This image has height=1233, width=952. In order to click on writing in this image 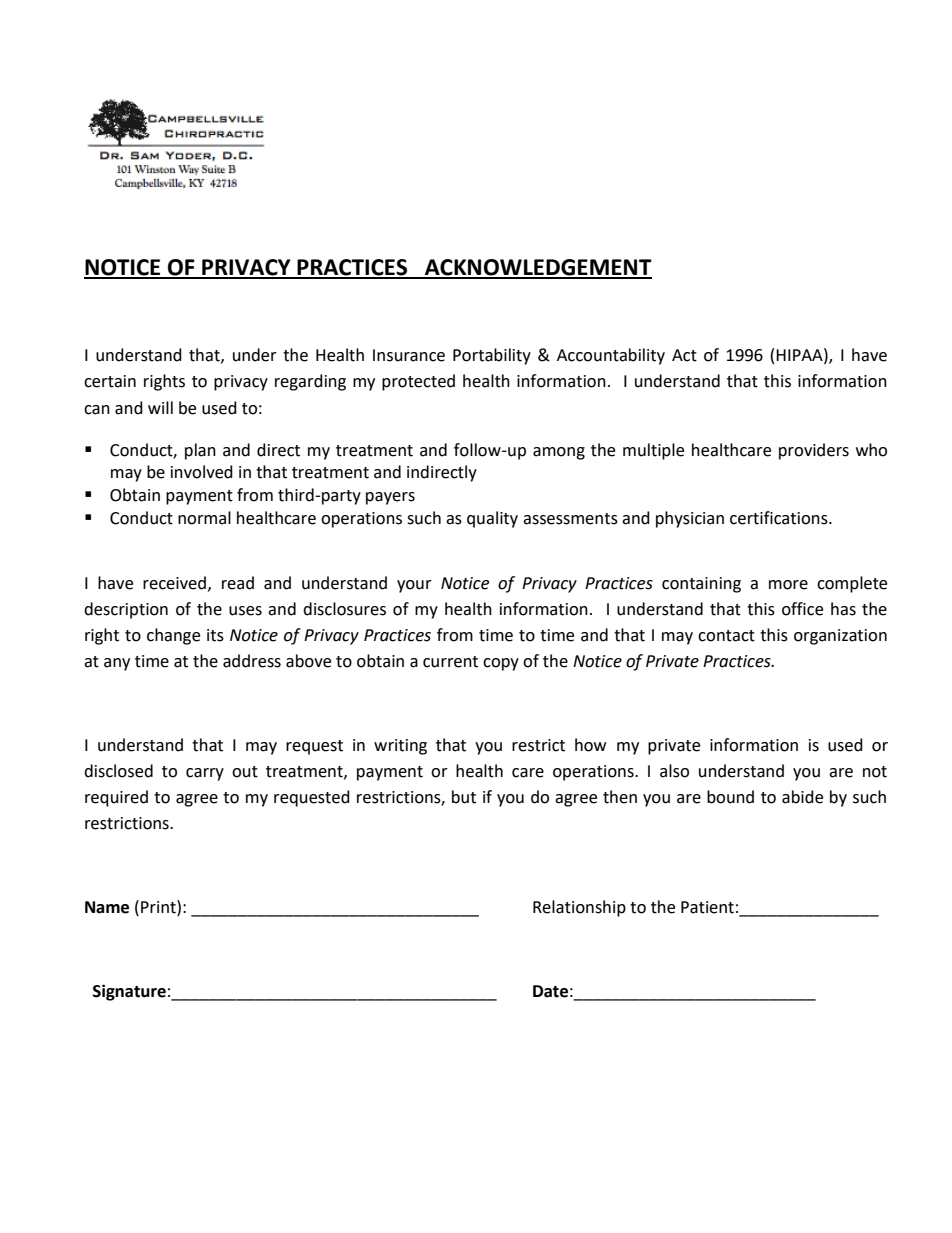, I will do `click(400, 747)`.
